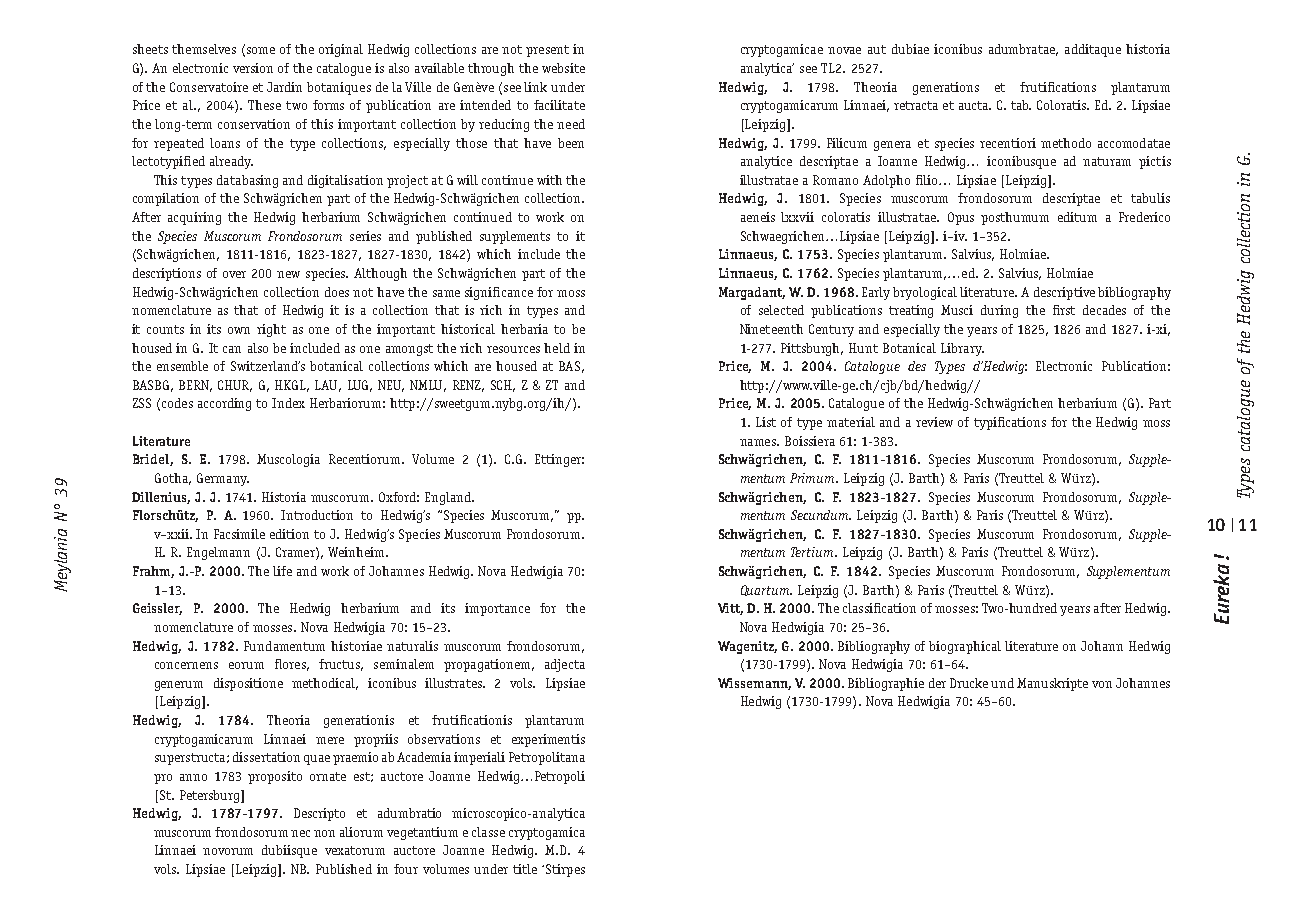 Image resolution: width=1303 pixels, height=924 pixels. I want to click on Germany, so click(223, 479).
